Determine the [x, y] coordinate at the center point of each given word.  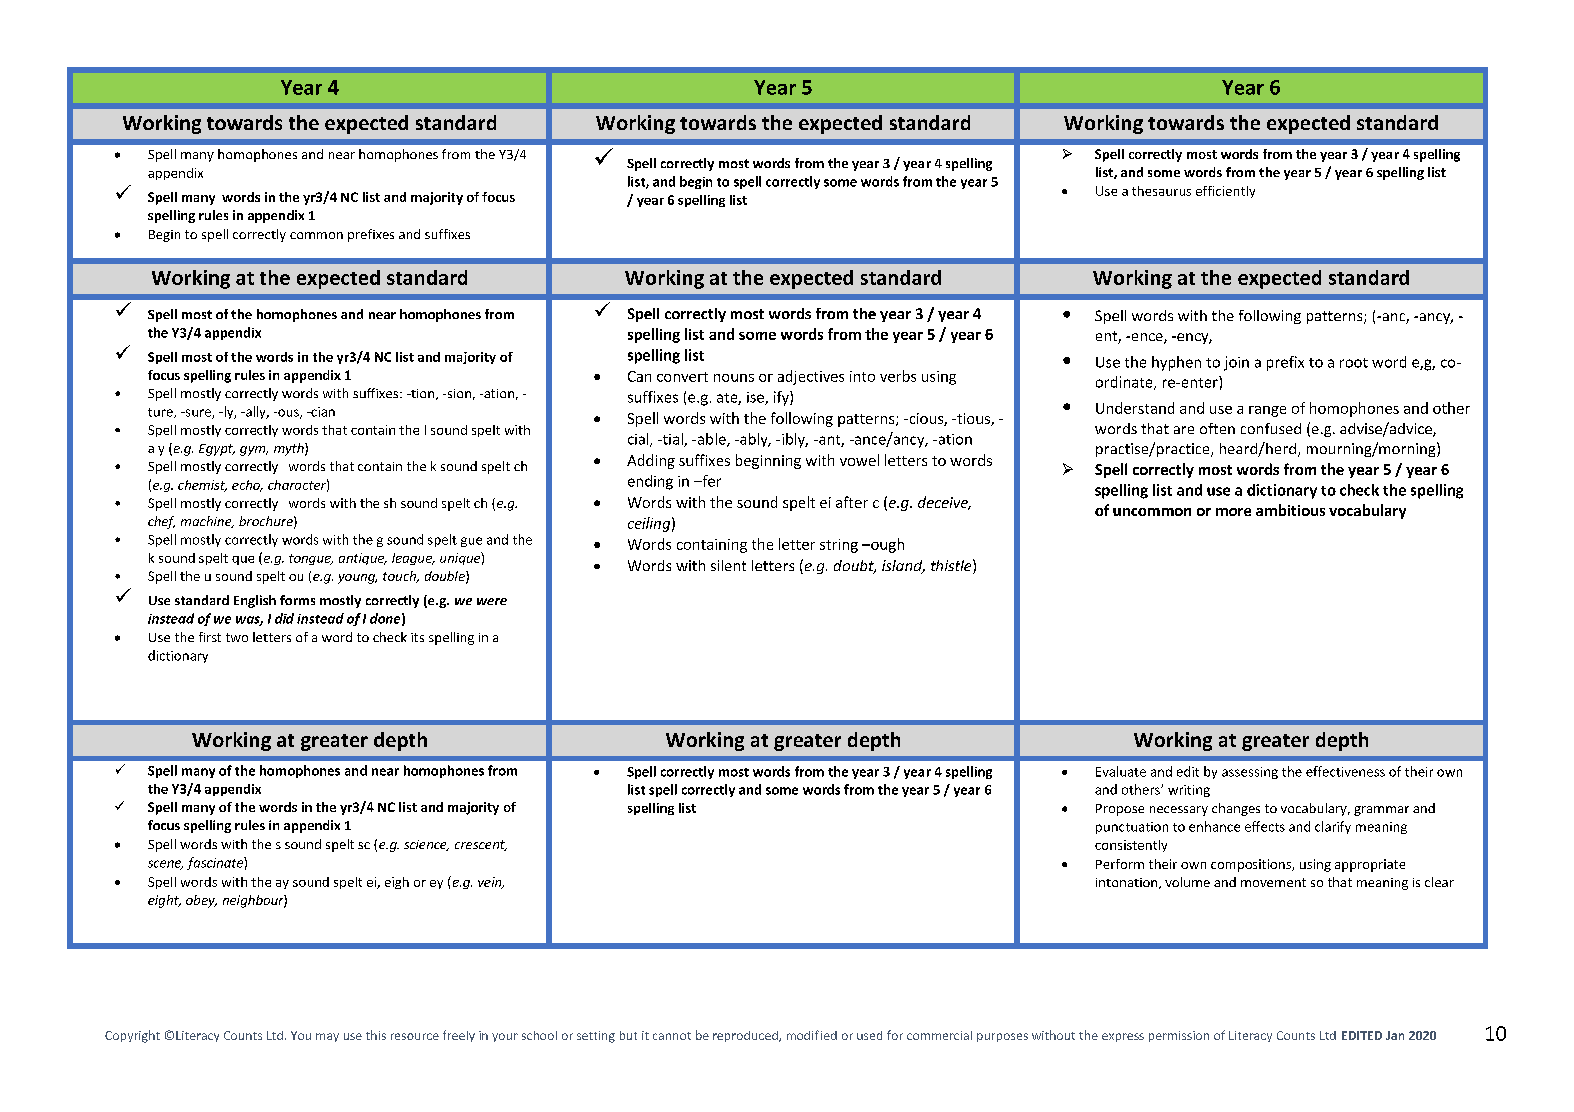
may [327, 1037]
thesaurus [1161, 191]
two [237, 637]
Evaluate [1121, 771]
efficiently [1225, 192]
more [1233, 512]
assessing [1250, 773]
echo [247, 486]
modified [812, 1035]
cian [322, 412]
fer [710, 481]
